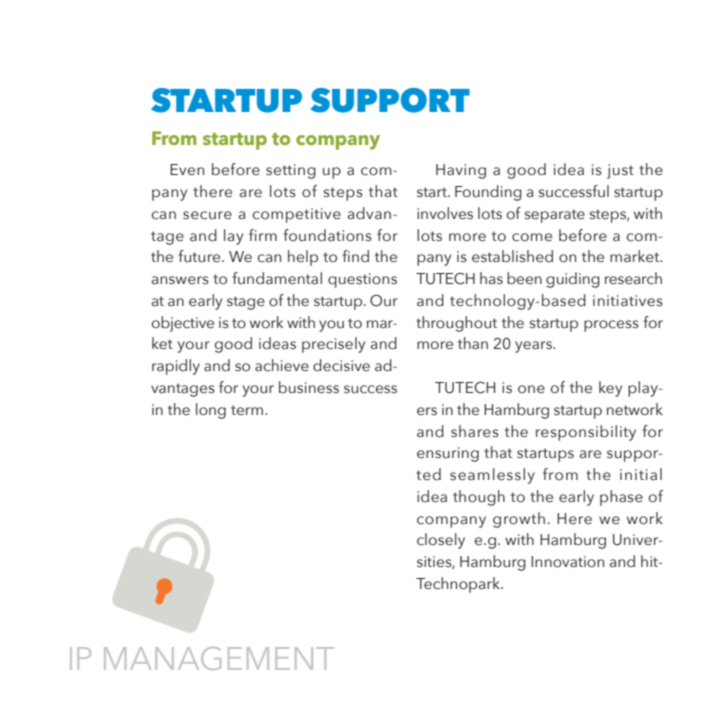 Image resolution: width=712 pixels, height=722 pixels. I want to click on key, so click(610, 389).
